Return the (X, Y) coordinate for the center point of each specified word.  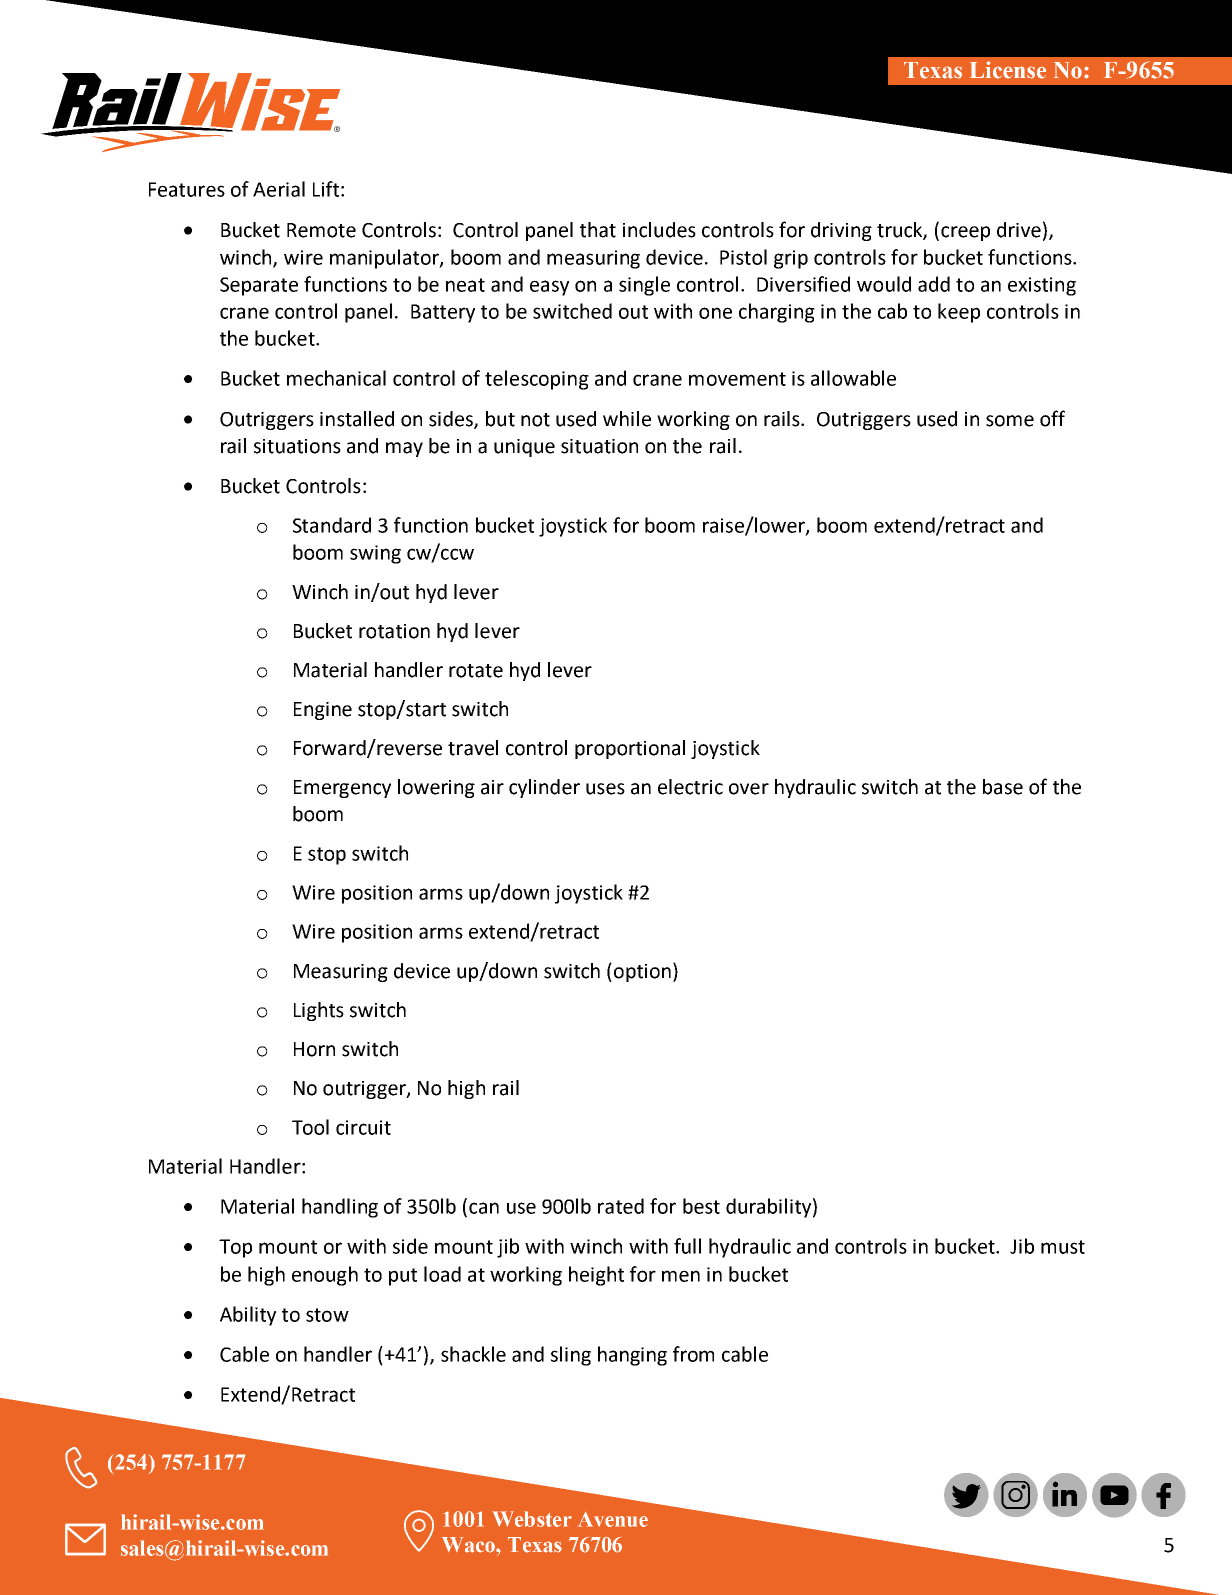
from (693, 1354)
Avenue (613, 1519)
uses (605, 789)
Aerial (279, 189)
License (1008, 70)
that (598, 230)
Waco (469, 1545)
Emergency (342, 789)
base (1003, 787)
